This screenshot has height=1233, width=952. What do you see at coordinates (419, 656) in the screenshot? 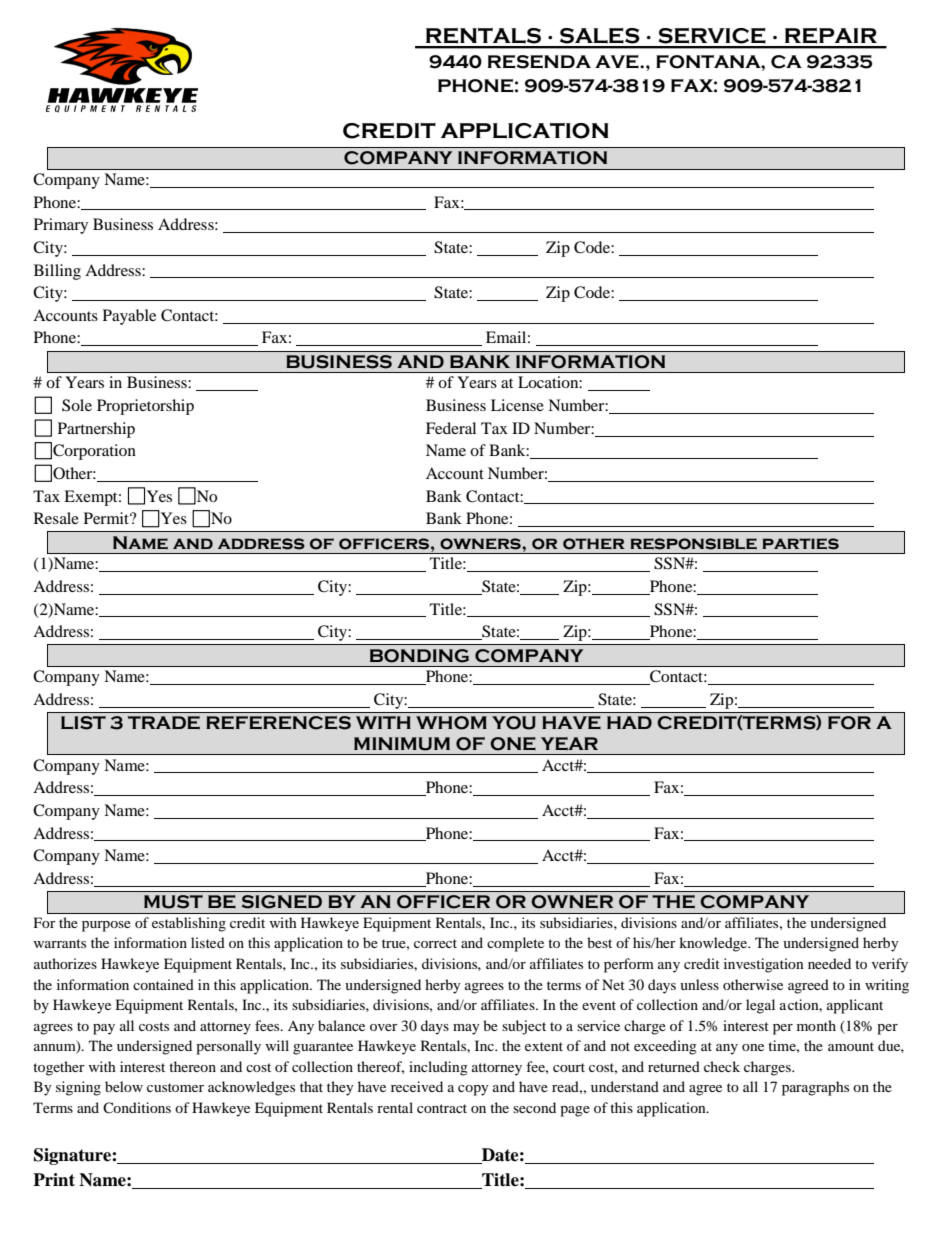
I see `BONDING` at bounding box center [419, 656].
